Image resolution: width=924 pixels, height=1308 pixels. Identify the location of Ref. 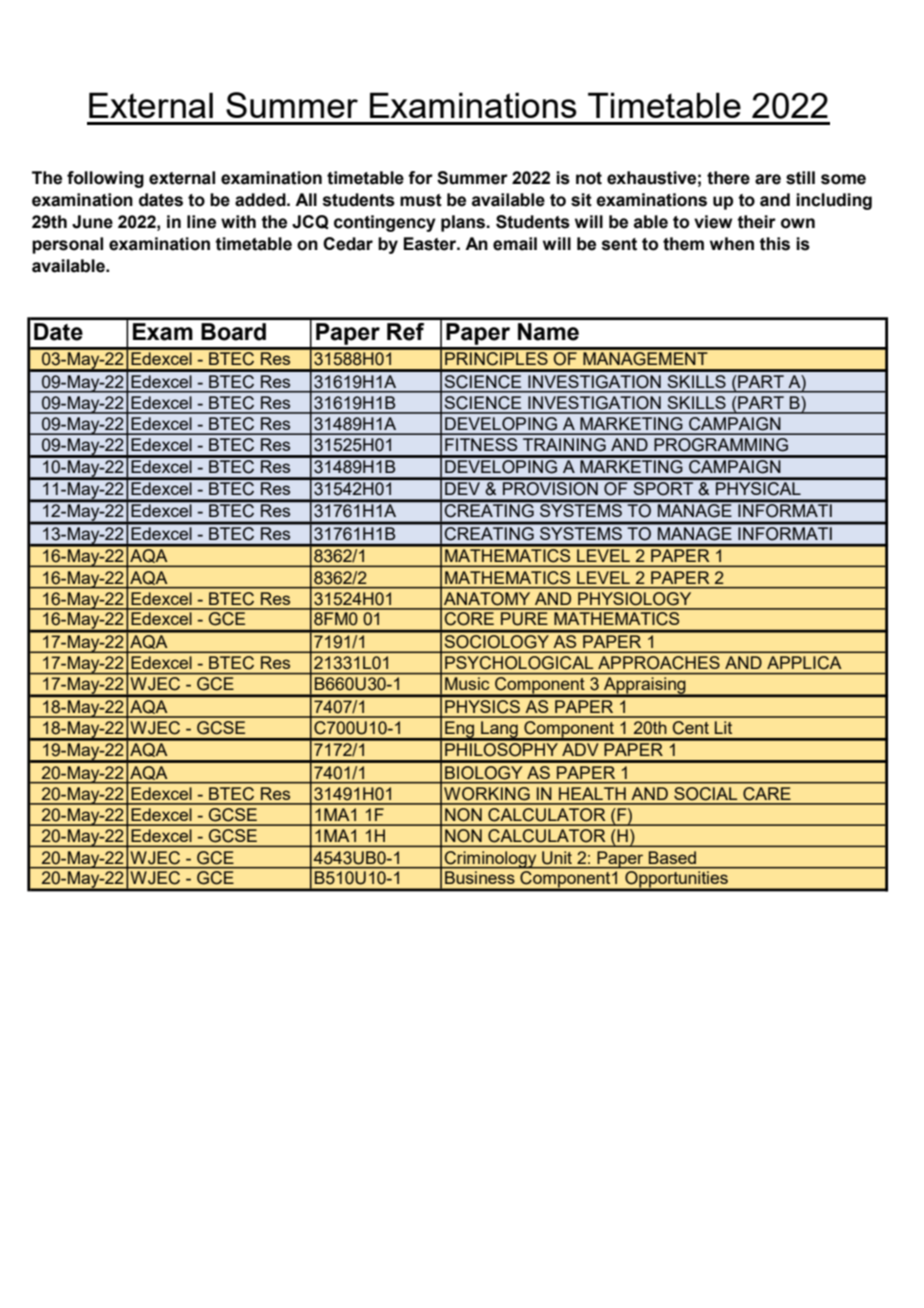
(405, 332).
